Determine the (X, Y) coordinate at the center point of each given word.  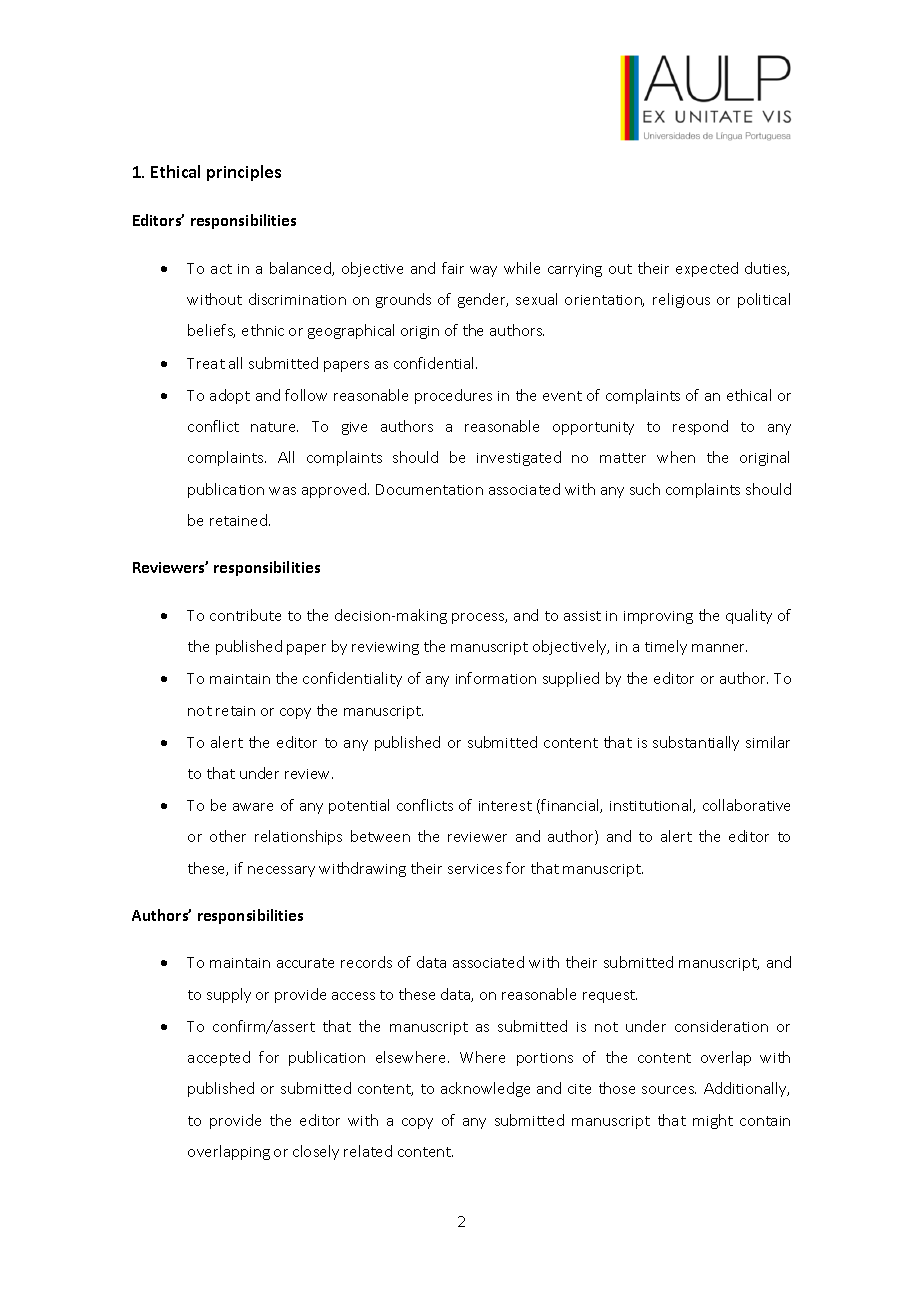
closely (316, 1152)
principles (244, 173)
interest (505, 806)
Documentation (429, 489)
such (645, 489)
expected (707, 269)
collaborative (746, 805)
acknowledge (485, 1089)
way (483, 271)
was (282, 491)
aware (253, 807)
